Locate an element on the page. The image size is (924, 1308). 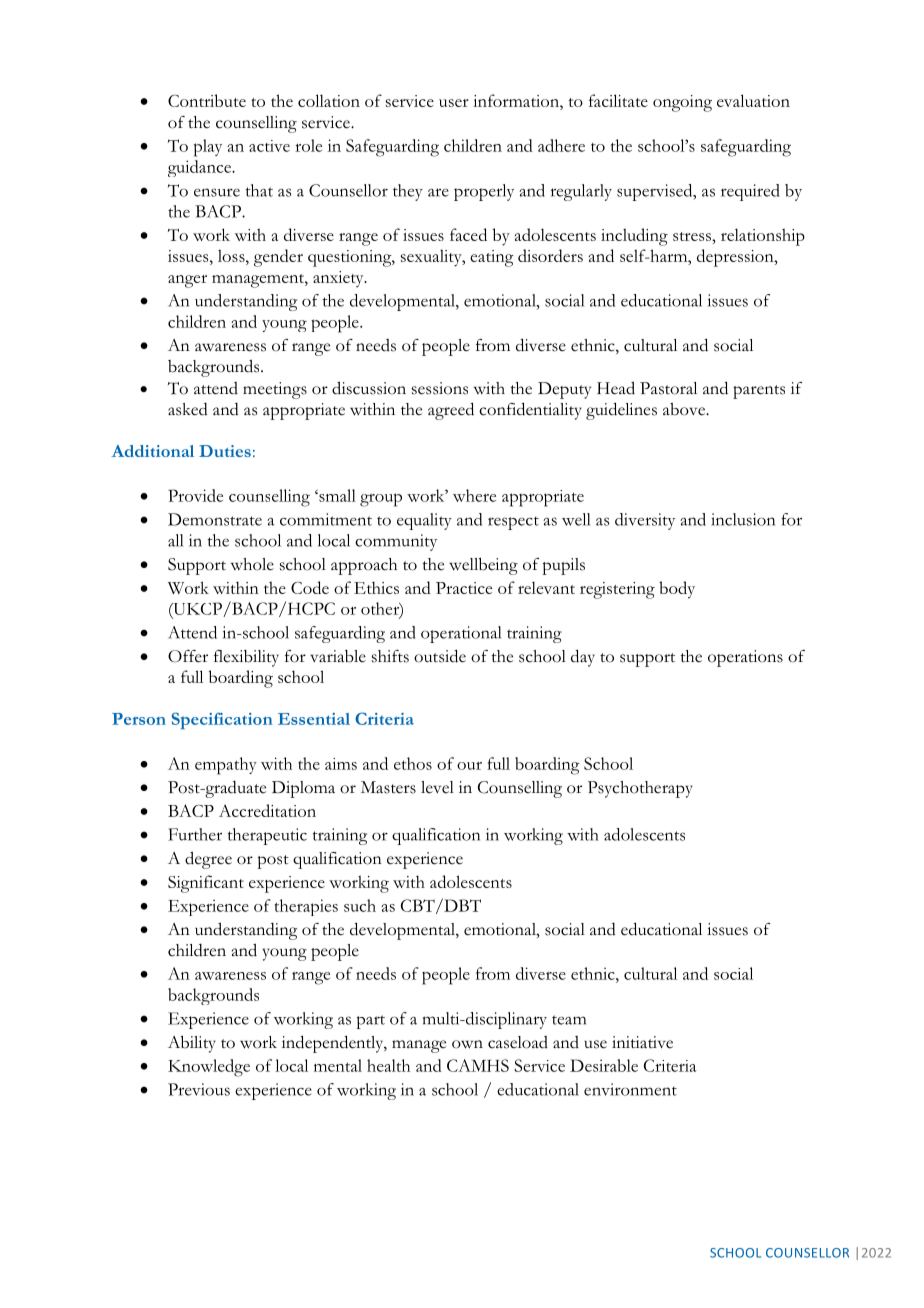
empathy is located at coordinates (226, 766).
